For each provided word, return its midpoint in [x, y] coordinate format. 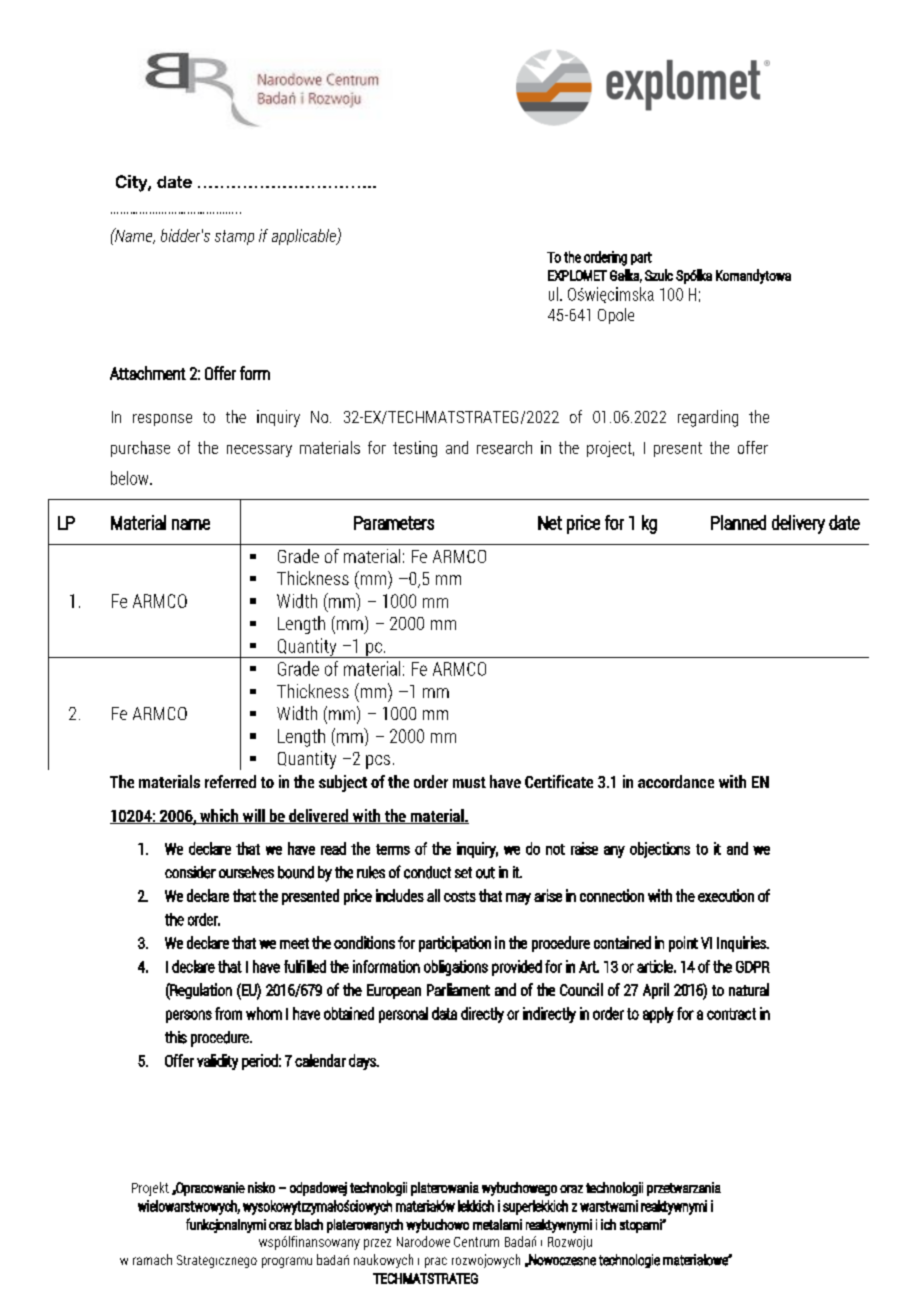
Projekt [150, 1189]
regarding [708, 418]
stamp [234, 237]
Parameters [394, 523]
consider [190, 872]
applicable [305, 237]
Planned [738, 522]
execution [726, 895]
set [463, 872]
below [131, 478]
